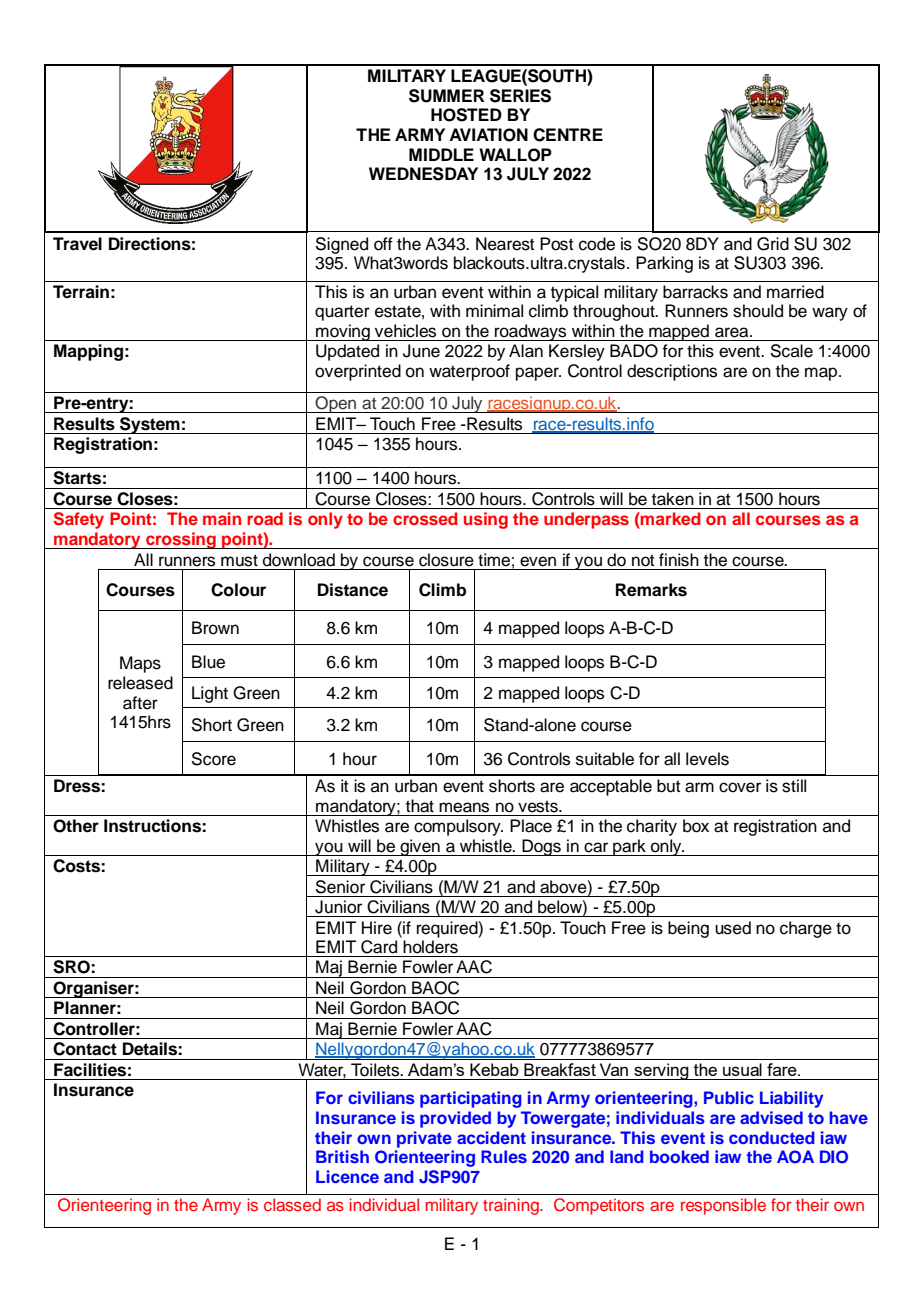  I want to click on Maps, so click(140, 664).
